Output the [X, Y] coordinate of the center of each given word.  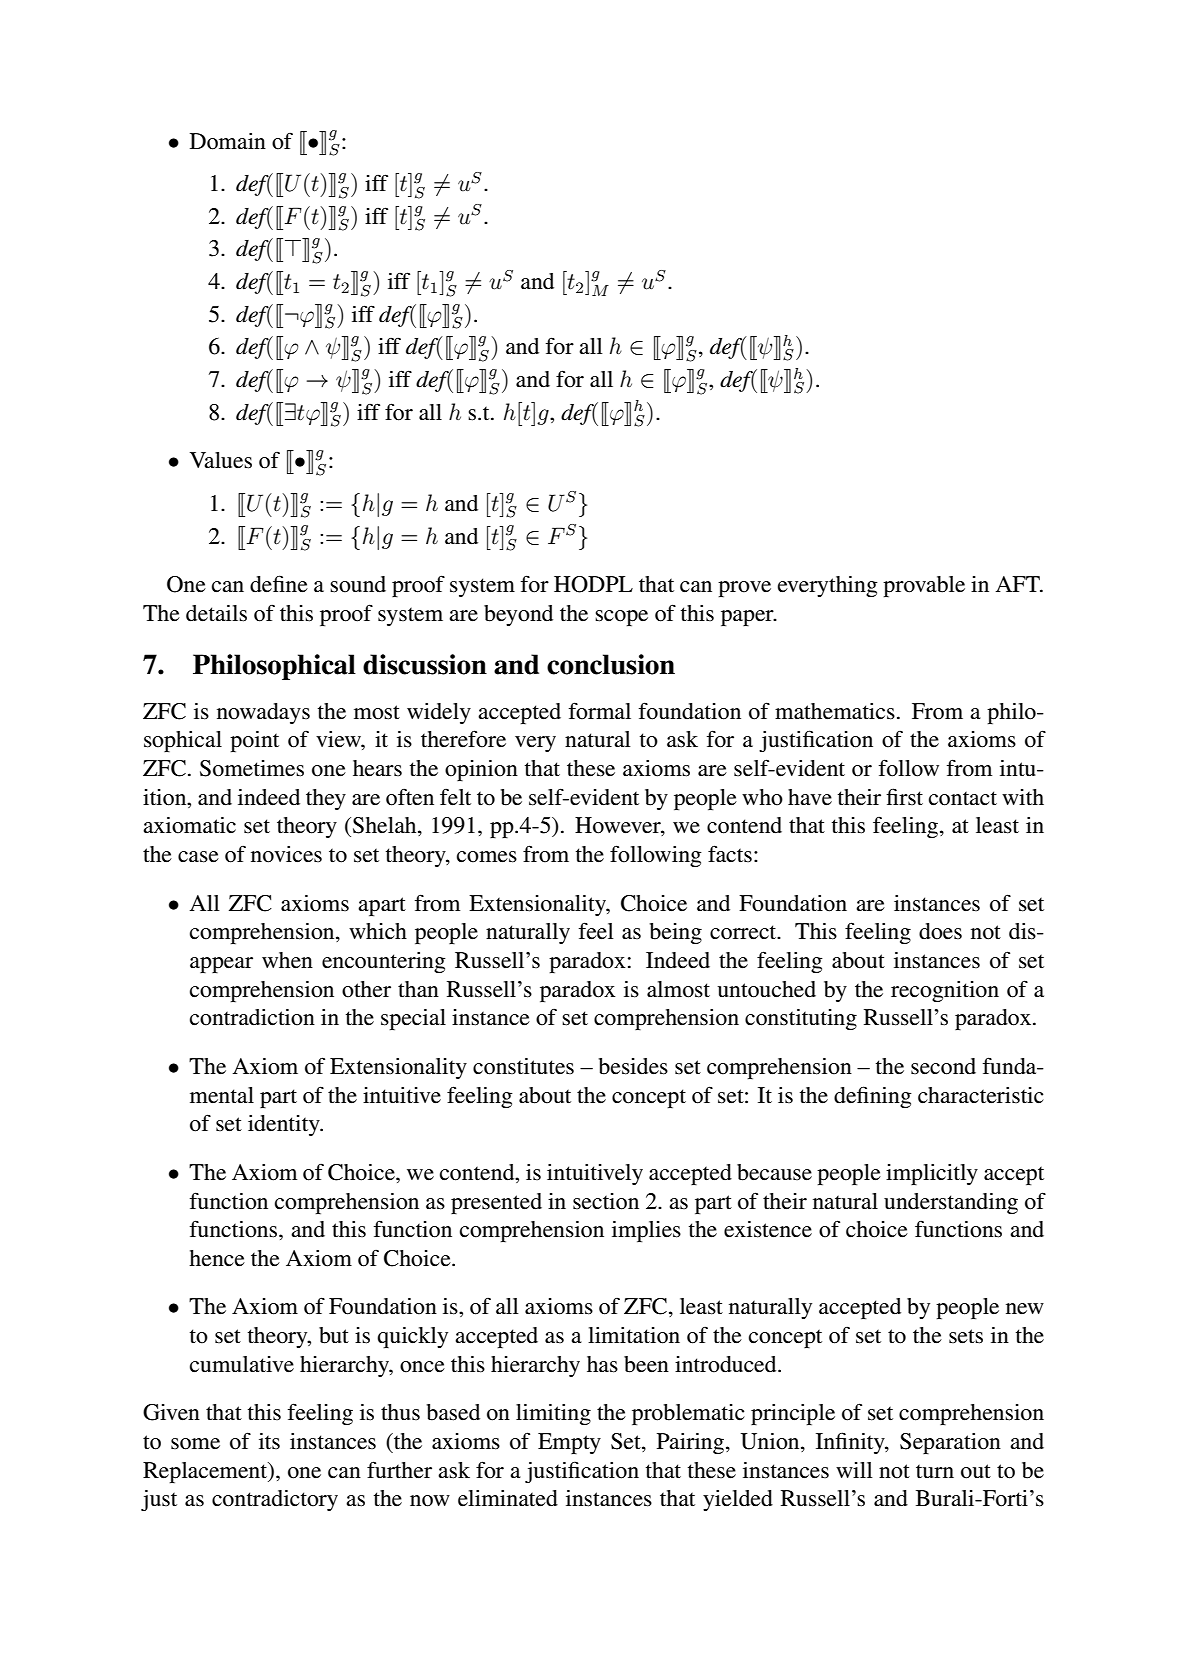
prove [744, 589]
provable [924, 586]
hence [217, 1258]
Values [221, 460]
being [675, 933]
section [606, 1201]
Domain [228, 141]
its [269, 1441]
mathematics [835, 711]
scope [621, 618]
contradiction [252, 1017]
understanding [951, 1203]
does [940, 931]
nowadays [263, 713]
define [279, 584]
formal [600, 711]
